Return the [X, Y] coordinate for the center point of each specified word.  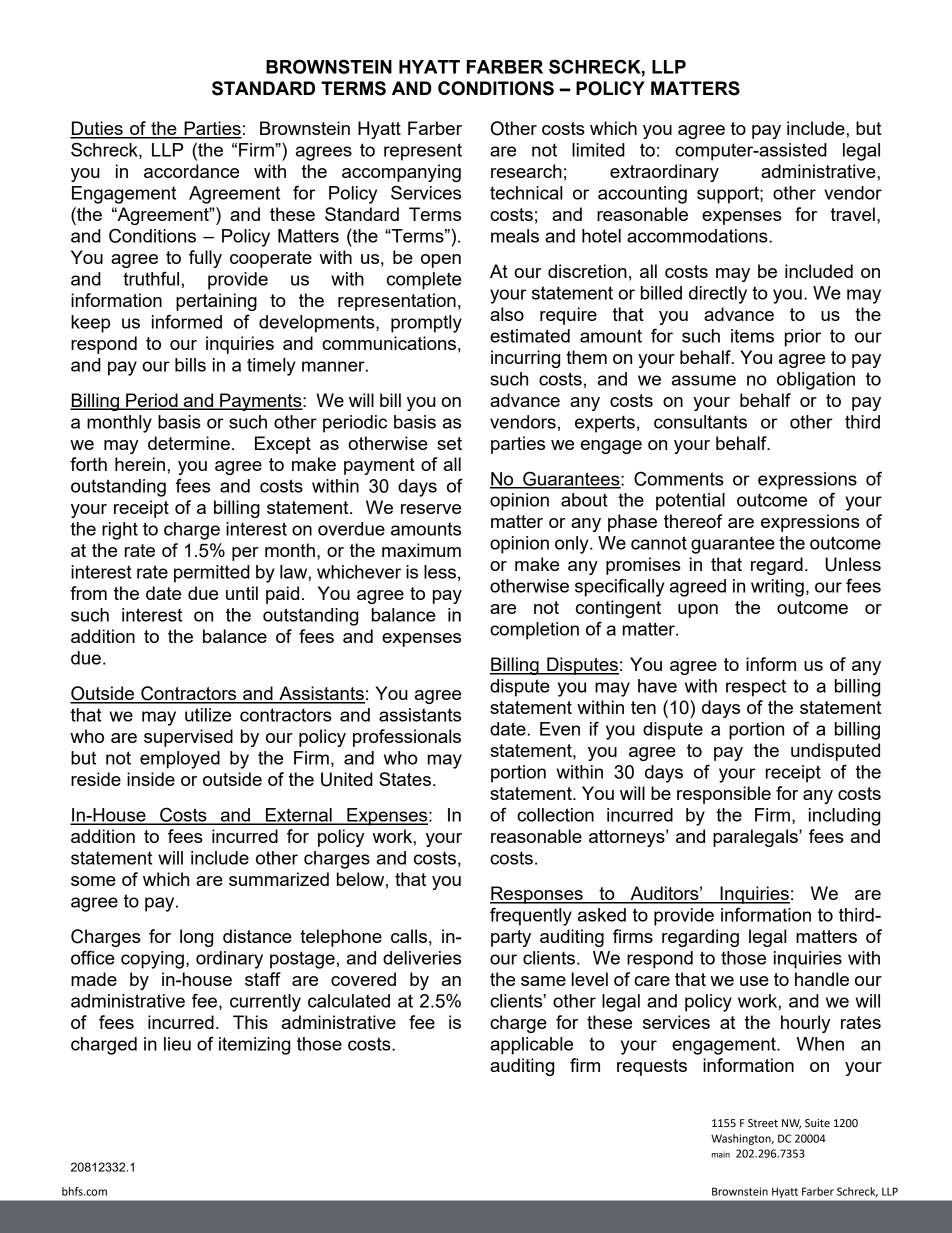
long [196, 938]
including [844, 817]
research [526, 171]
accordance [191, 171]
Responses [537, 895]
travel [853, 214]
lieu [177, 1044]
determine [189, 443]
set [449, 443]
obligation [816, 381]
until [242, 593]
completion [534, 631]
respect [756, 688]
